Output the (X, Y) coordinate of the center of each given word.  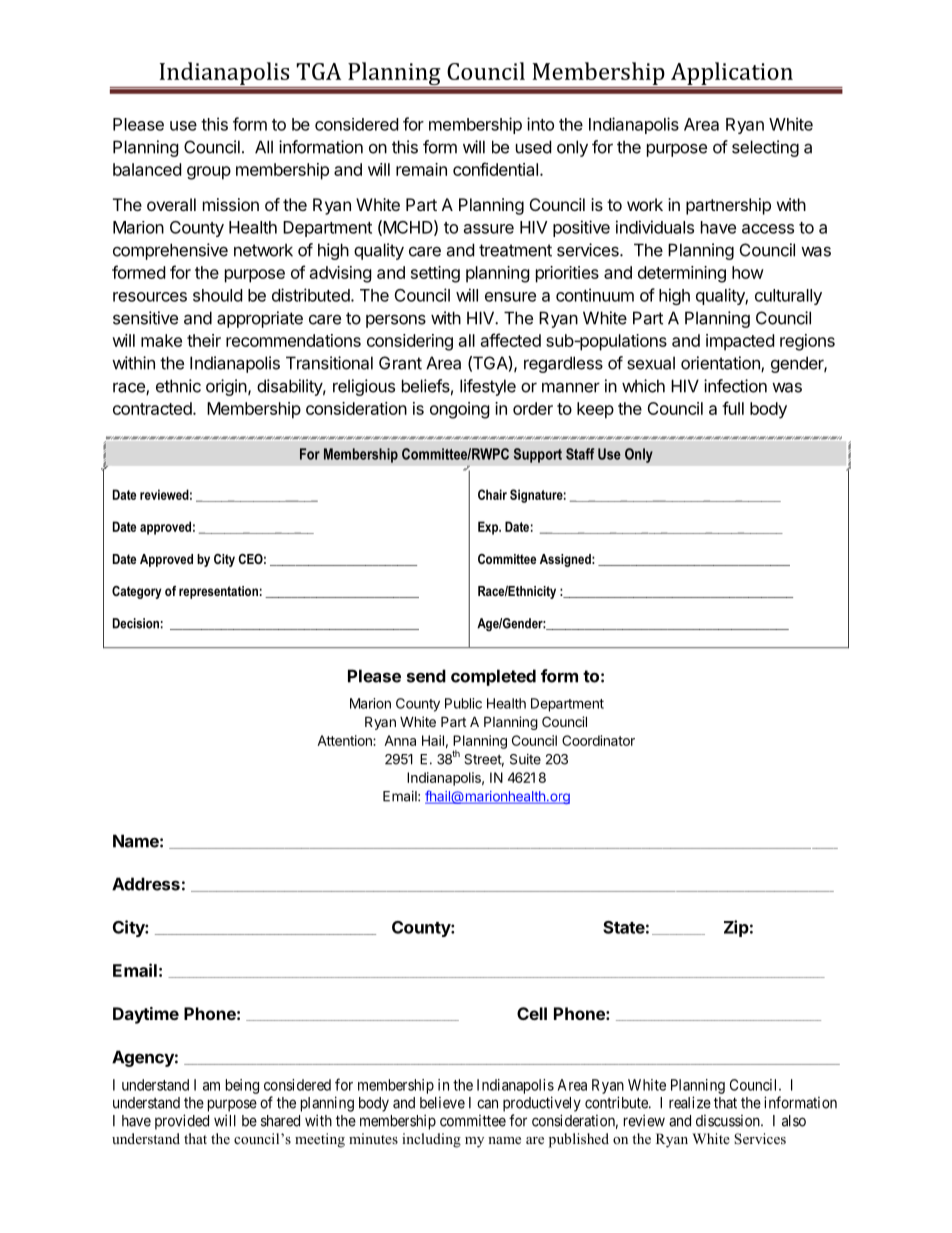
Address (146, 884)
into (540, 124)
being (242, 1086)
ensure (510, 297)
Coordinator (598, 740)
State (624, 927)
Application (732, 73)
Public (463, 703)
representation (218, 592)
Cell (532, 1013)
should (217, 295)
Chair (492, 494)
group (209, 173)
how (748, 272)
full (733, 408)
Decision (136, 623)
